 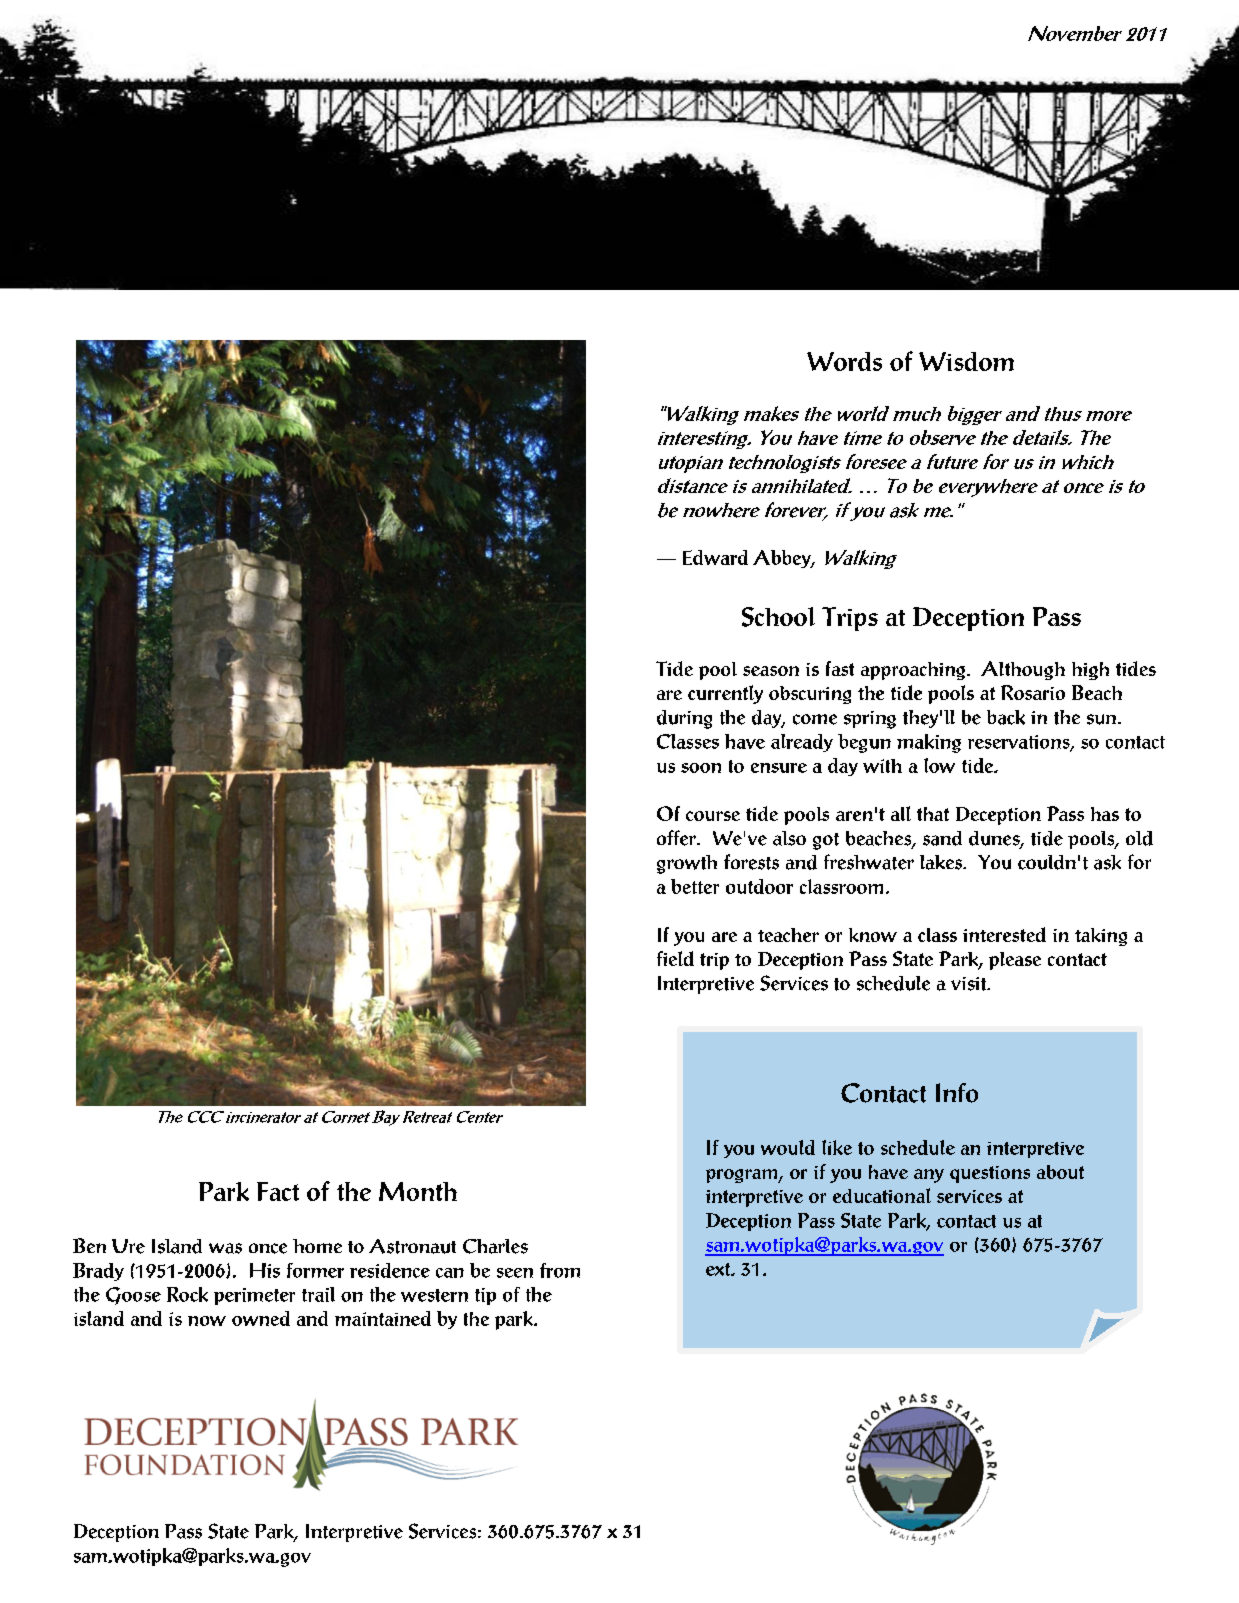 What do you see at coordinates (560, 1270) in the screenshot?
I see `from` at bounding box center [560, 1270].
